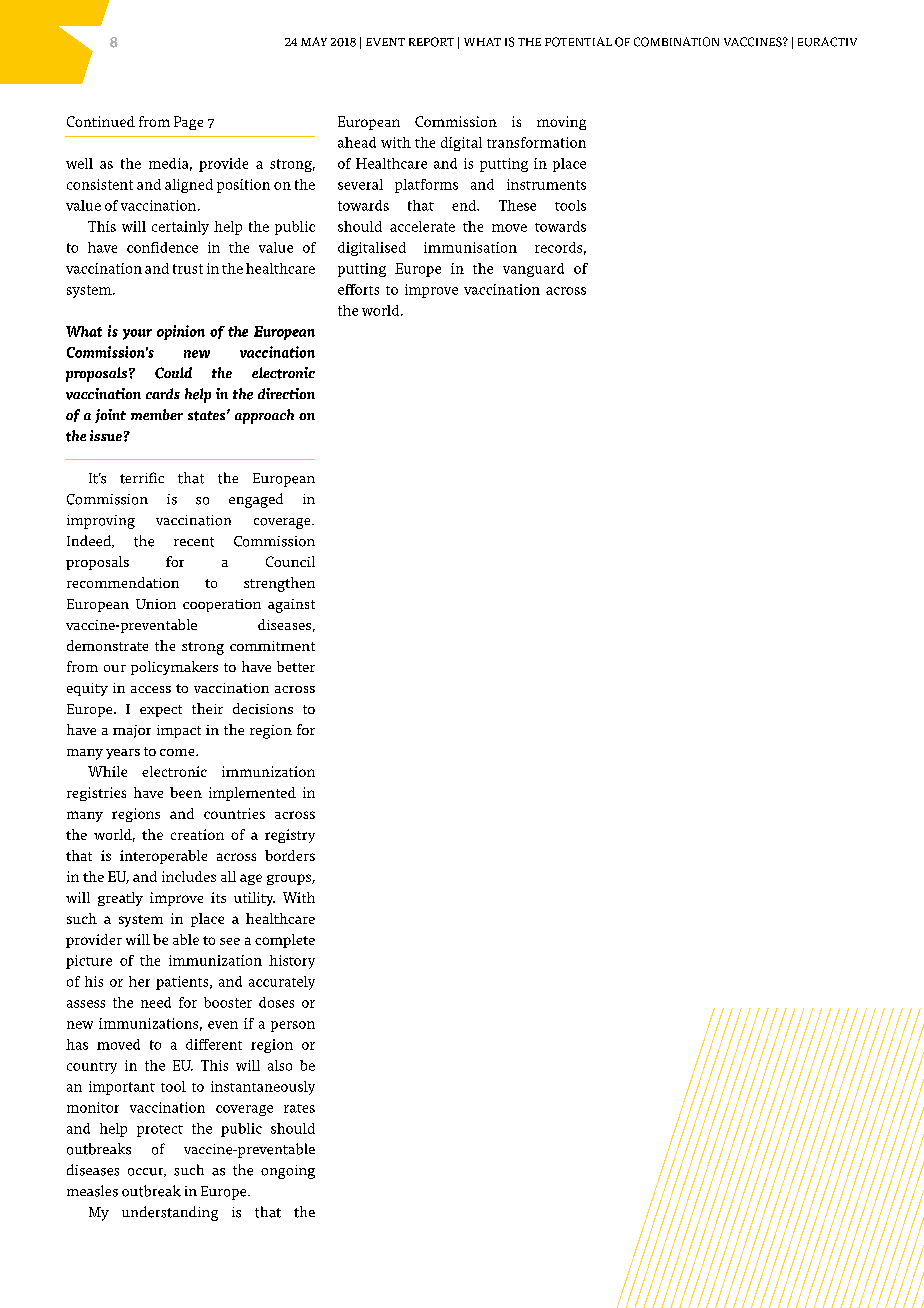 The height and width of the screenshot is (1308, 924). I want to click on been, so click(186, 792).
